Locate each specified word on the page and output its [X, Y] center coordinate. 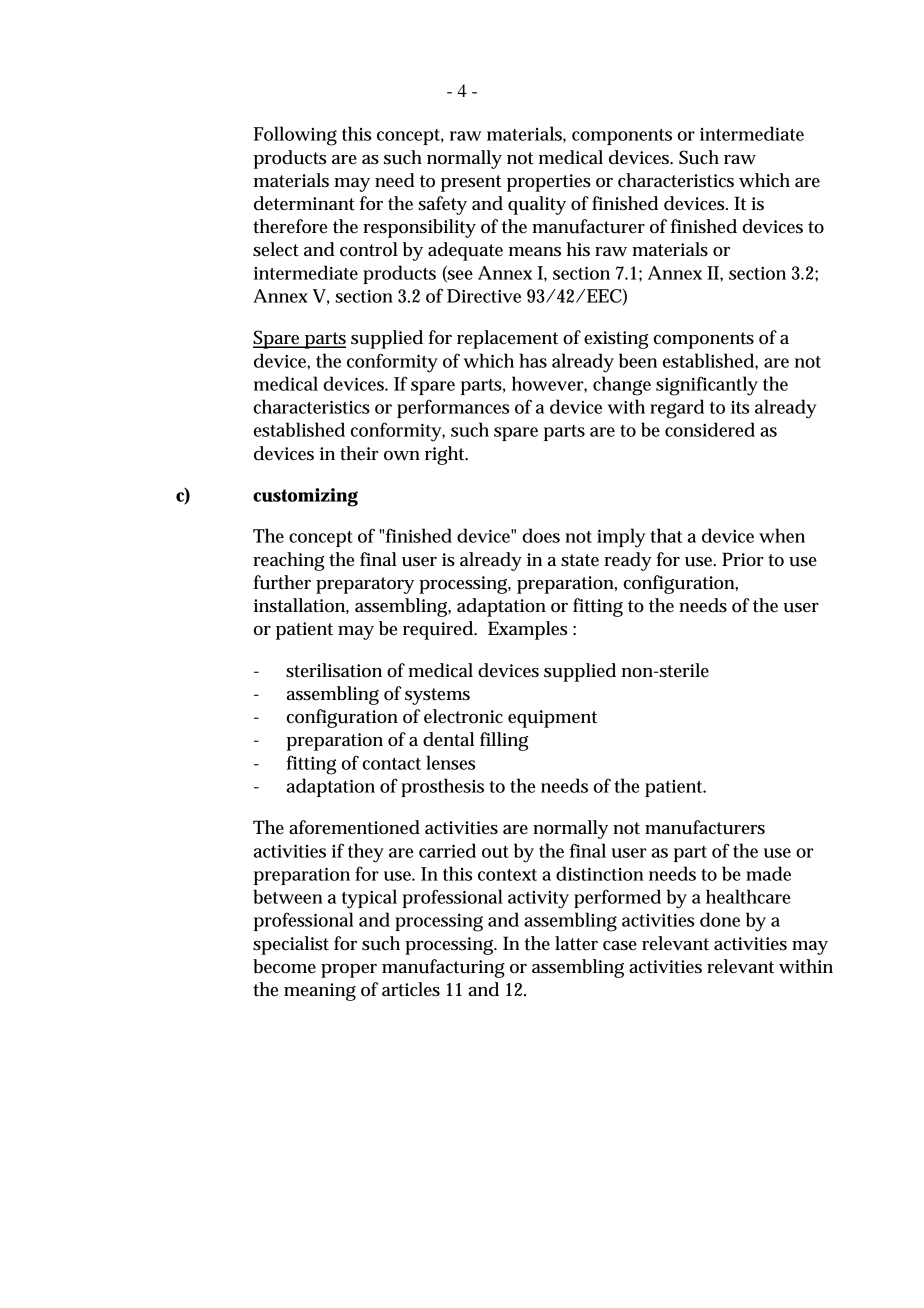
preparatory [365, 585]
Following [295, 136]
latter [576, 943]
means [535, 252]
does [541, 535]
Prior [743, 559]
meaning [320, 992]
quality [537, 205]
